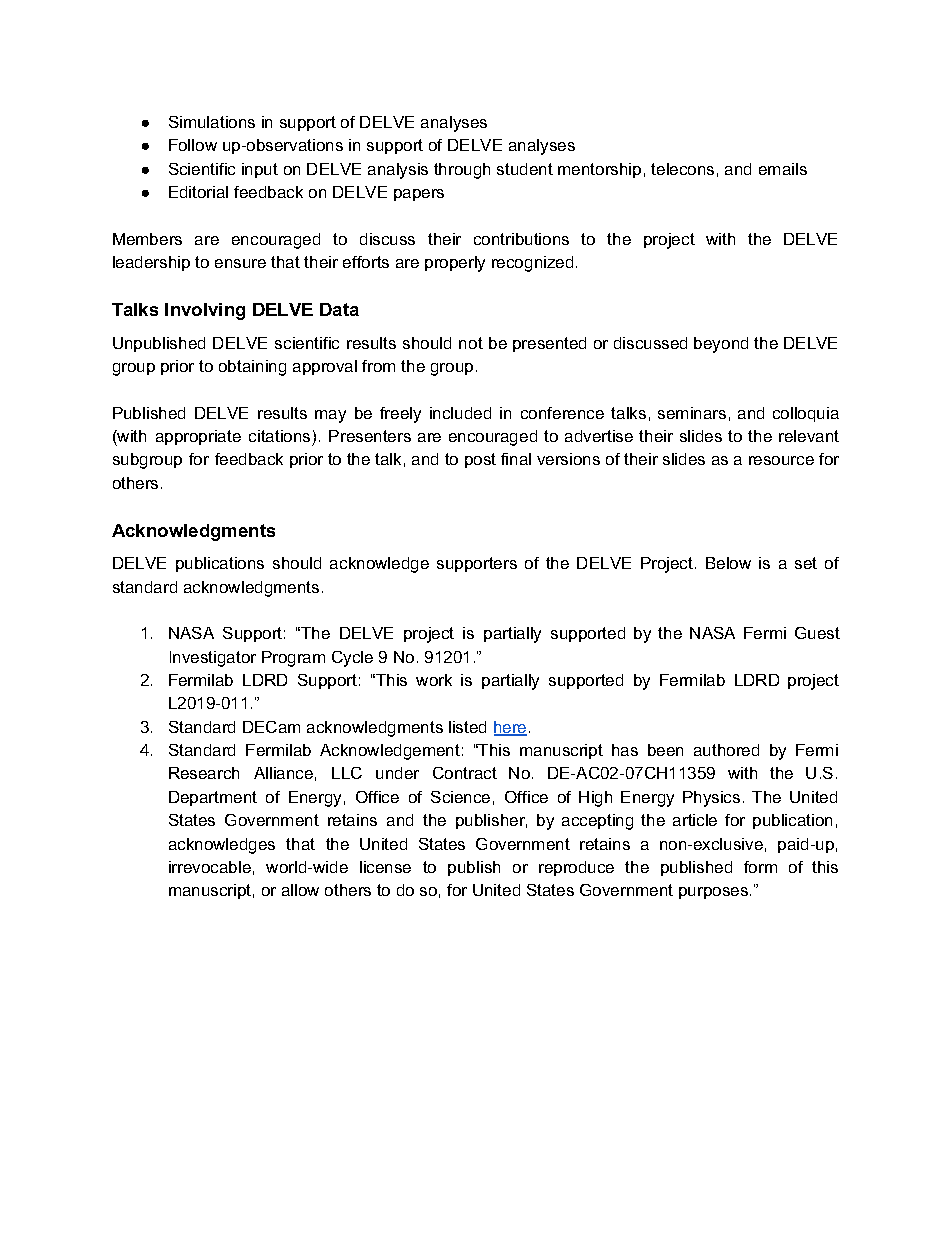  What do you see at coordinates (781, 460) in the screenshot?
I see `resource` at bounding box center [781, 460].
